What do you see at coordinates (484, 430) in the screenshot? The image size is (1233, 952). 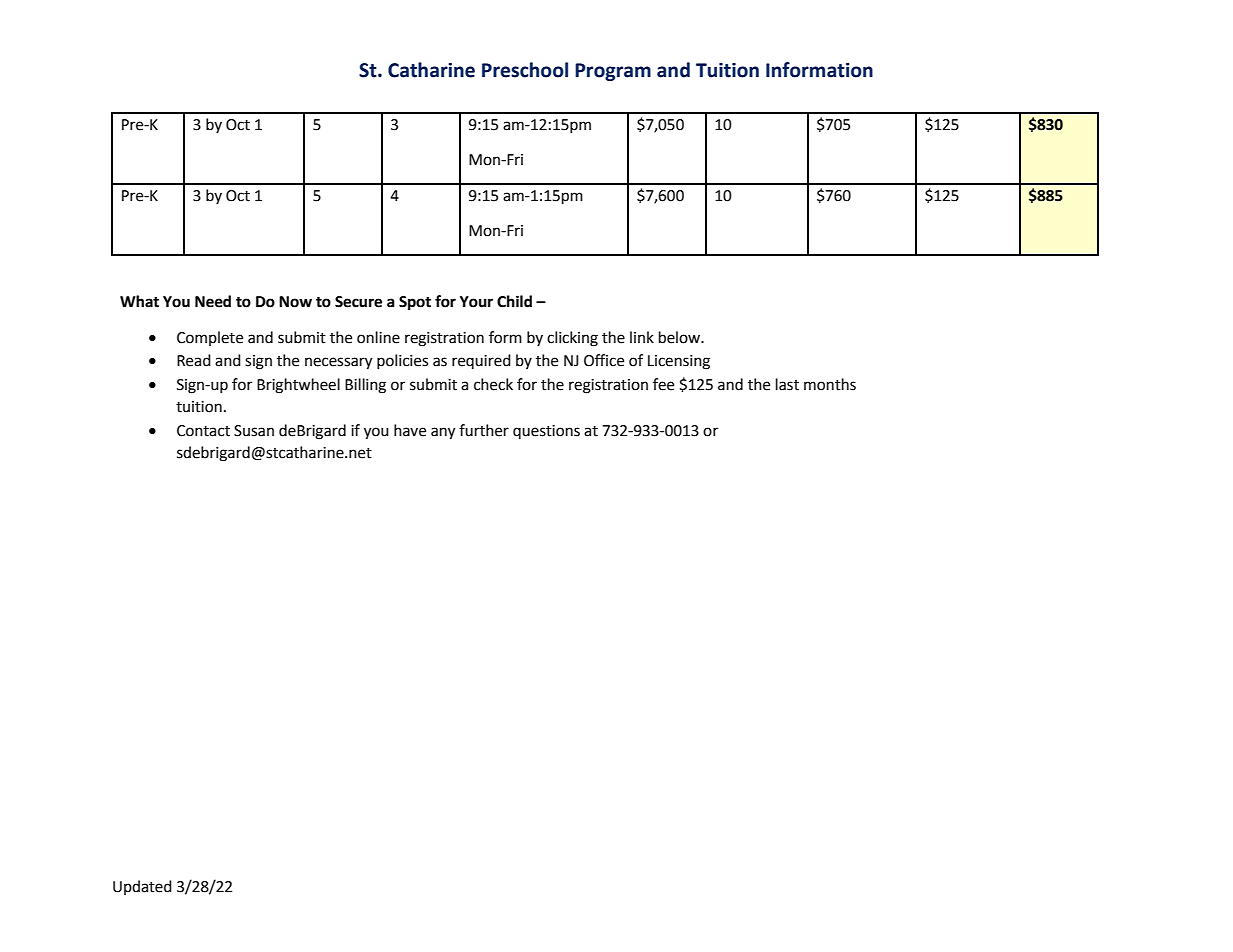 I see `further` at bounding box center [484, 430].
